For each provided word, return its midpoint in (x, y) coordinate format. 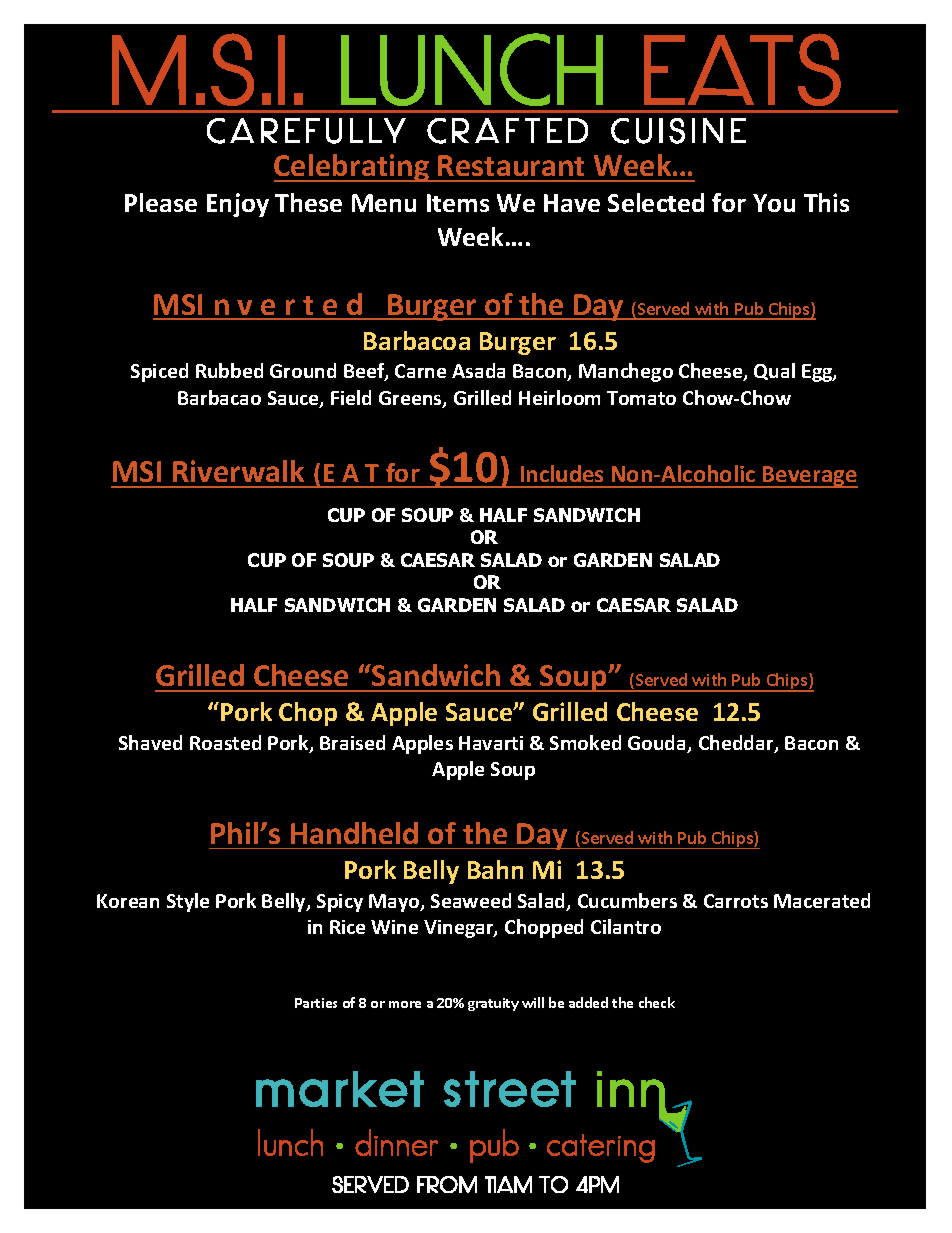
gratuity (493, 1004)
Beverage (809, 477)
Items (458, 203)
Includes (562, 473)
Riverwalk (238, 471)
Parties (316, 1003)
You (774, 203)
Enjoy (238, 205)
